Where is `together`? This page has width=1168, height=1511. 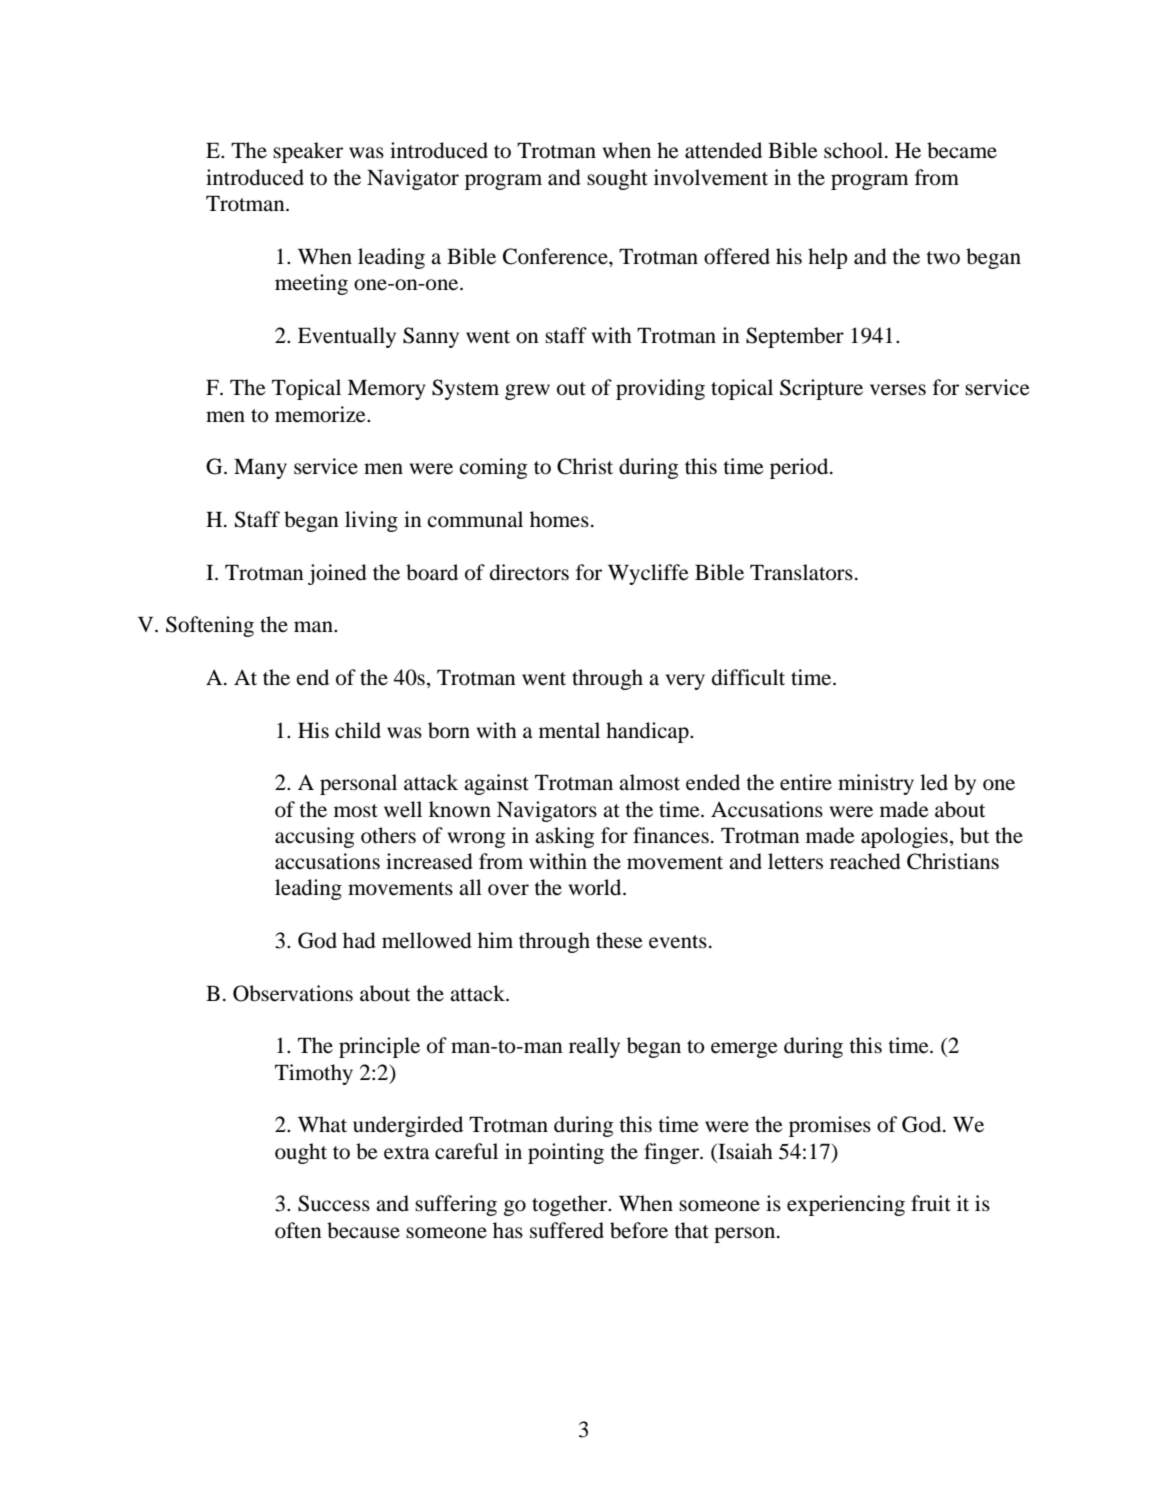
together is located at coordinates (571, 1205).
